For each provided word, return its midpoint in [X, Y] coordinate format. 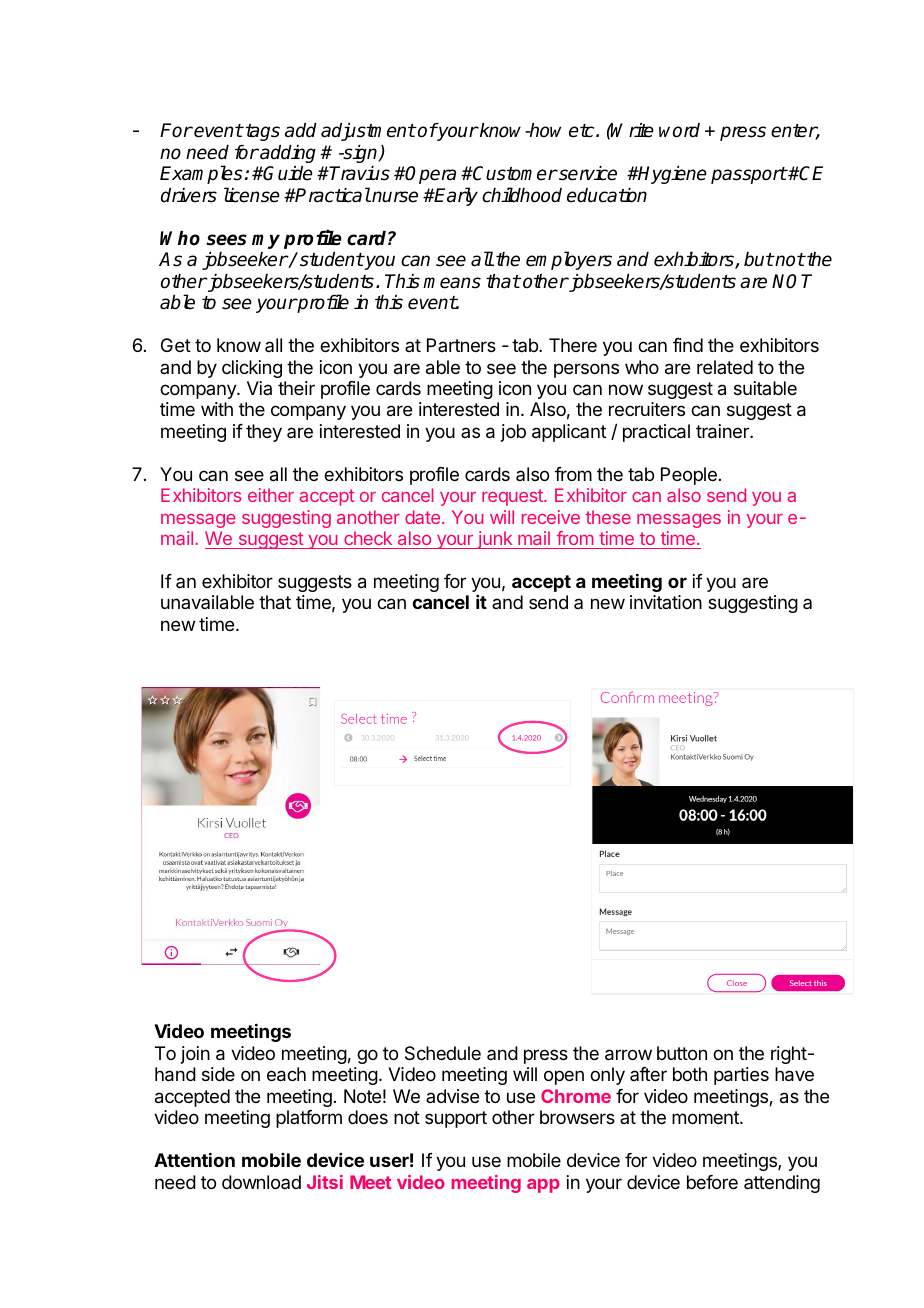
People [689, 476]
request [513, 497]
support [456, 1119]
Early [455, 196]
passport [749, 175]
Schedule [443, 1053]
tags [263, 132]
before [712, 1182]
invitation [666, 602]
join [195, 1055]
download [261, 1182]
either [271, 495]
